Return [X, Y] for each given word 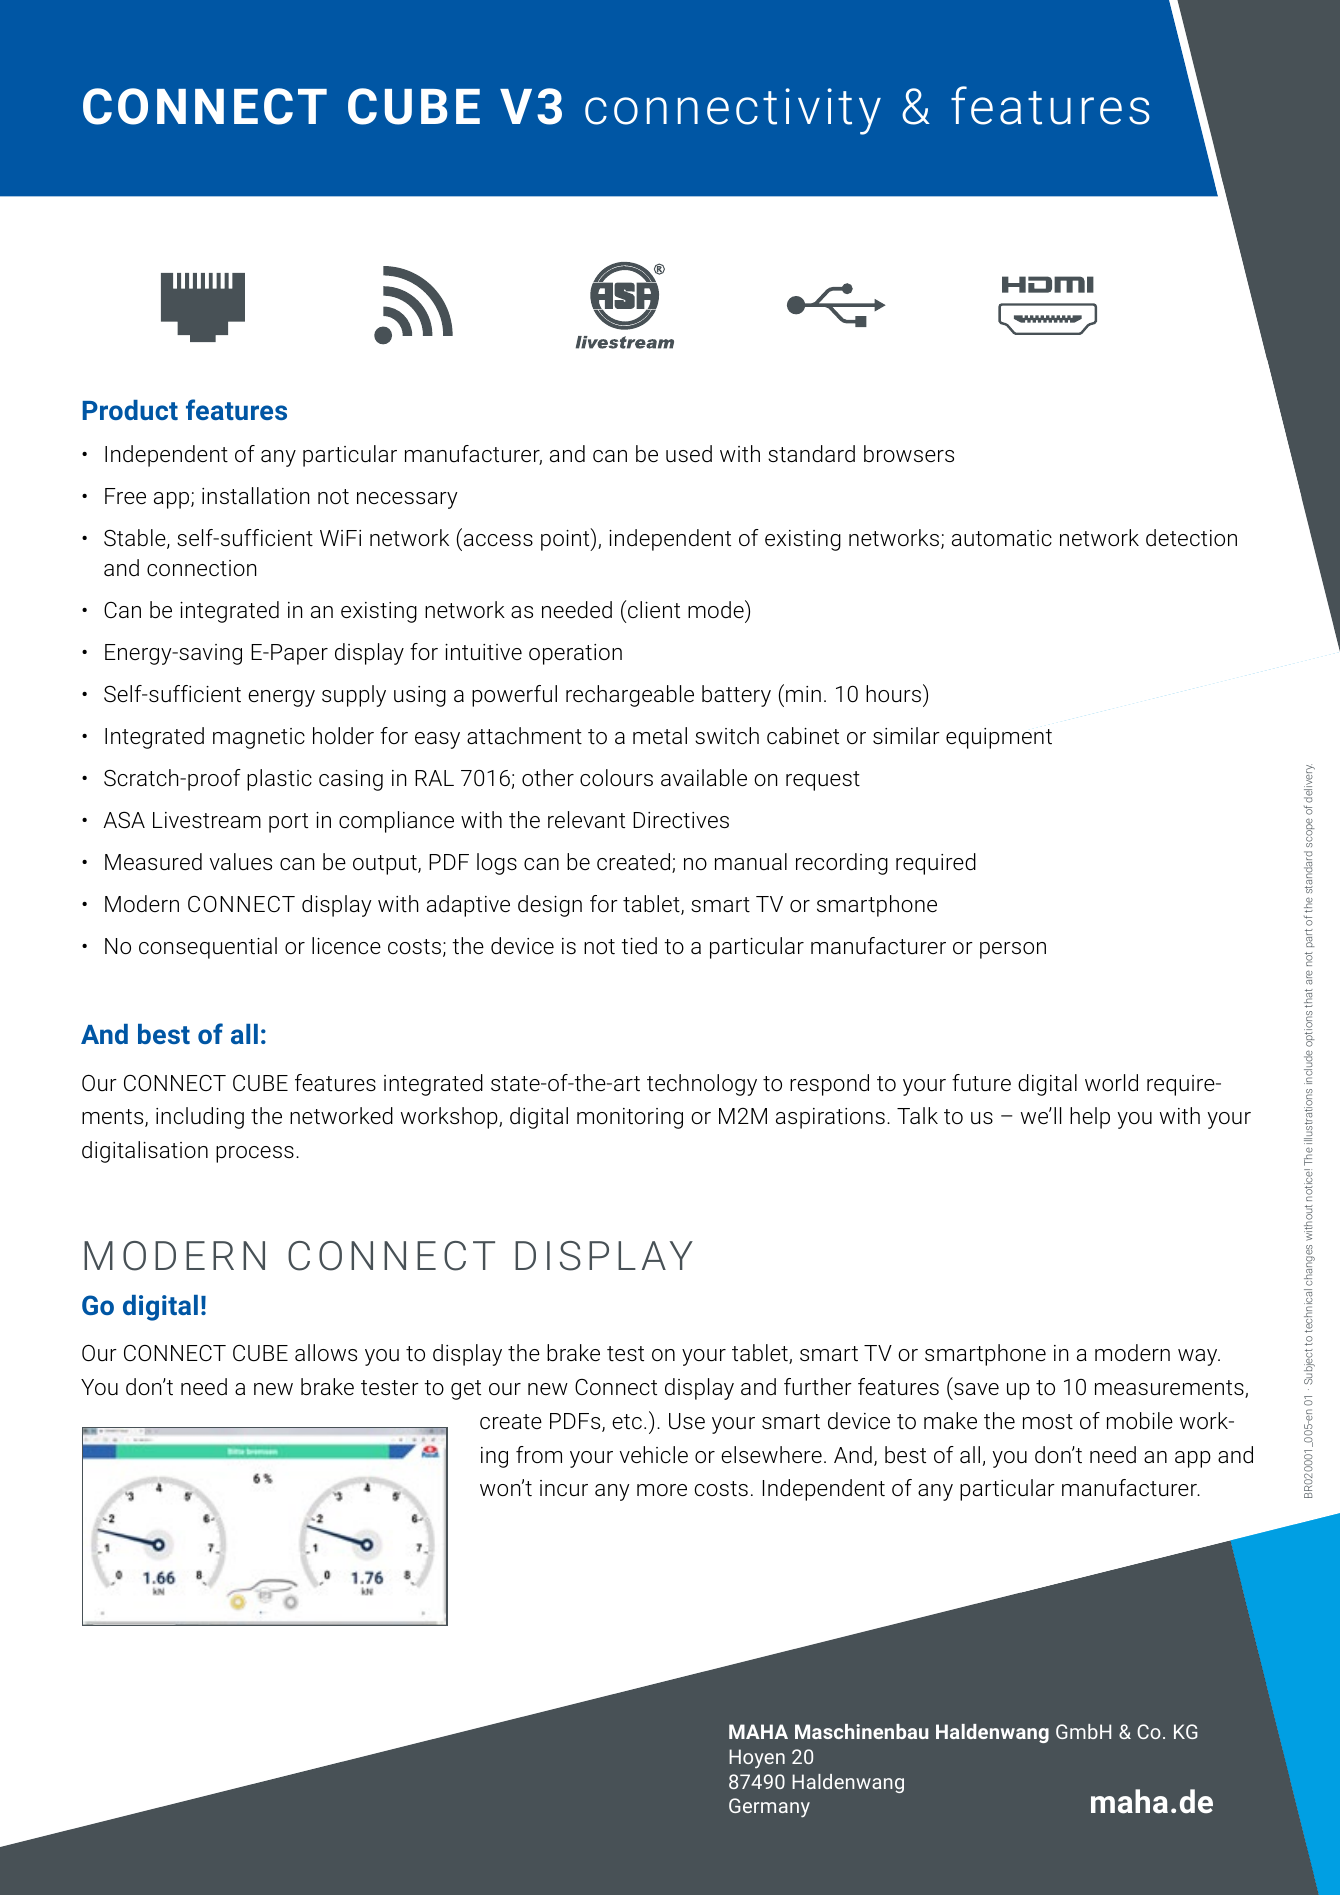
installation [255, 496]
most [1048, 1421]
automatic [1002, 538]
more [662, 1490]
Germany [769, 1808]
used [689, 454]
